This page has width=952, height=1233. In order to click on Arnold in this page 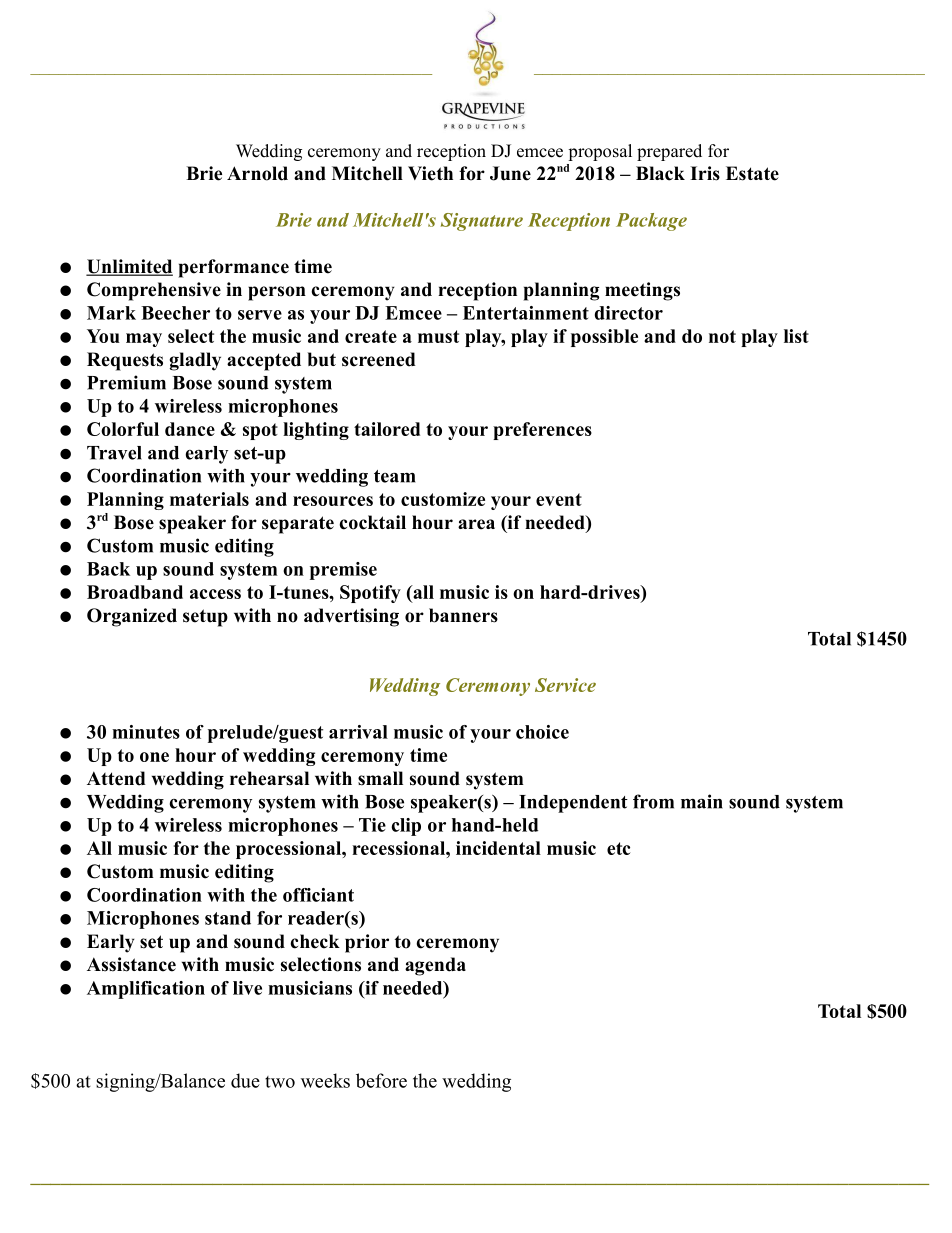, I will do `click(257, 173)`.
